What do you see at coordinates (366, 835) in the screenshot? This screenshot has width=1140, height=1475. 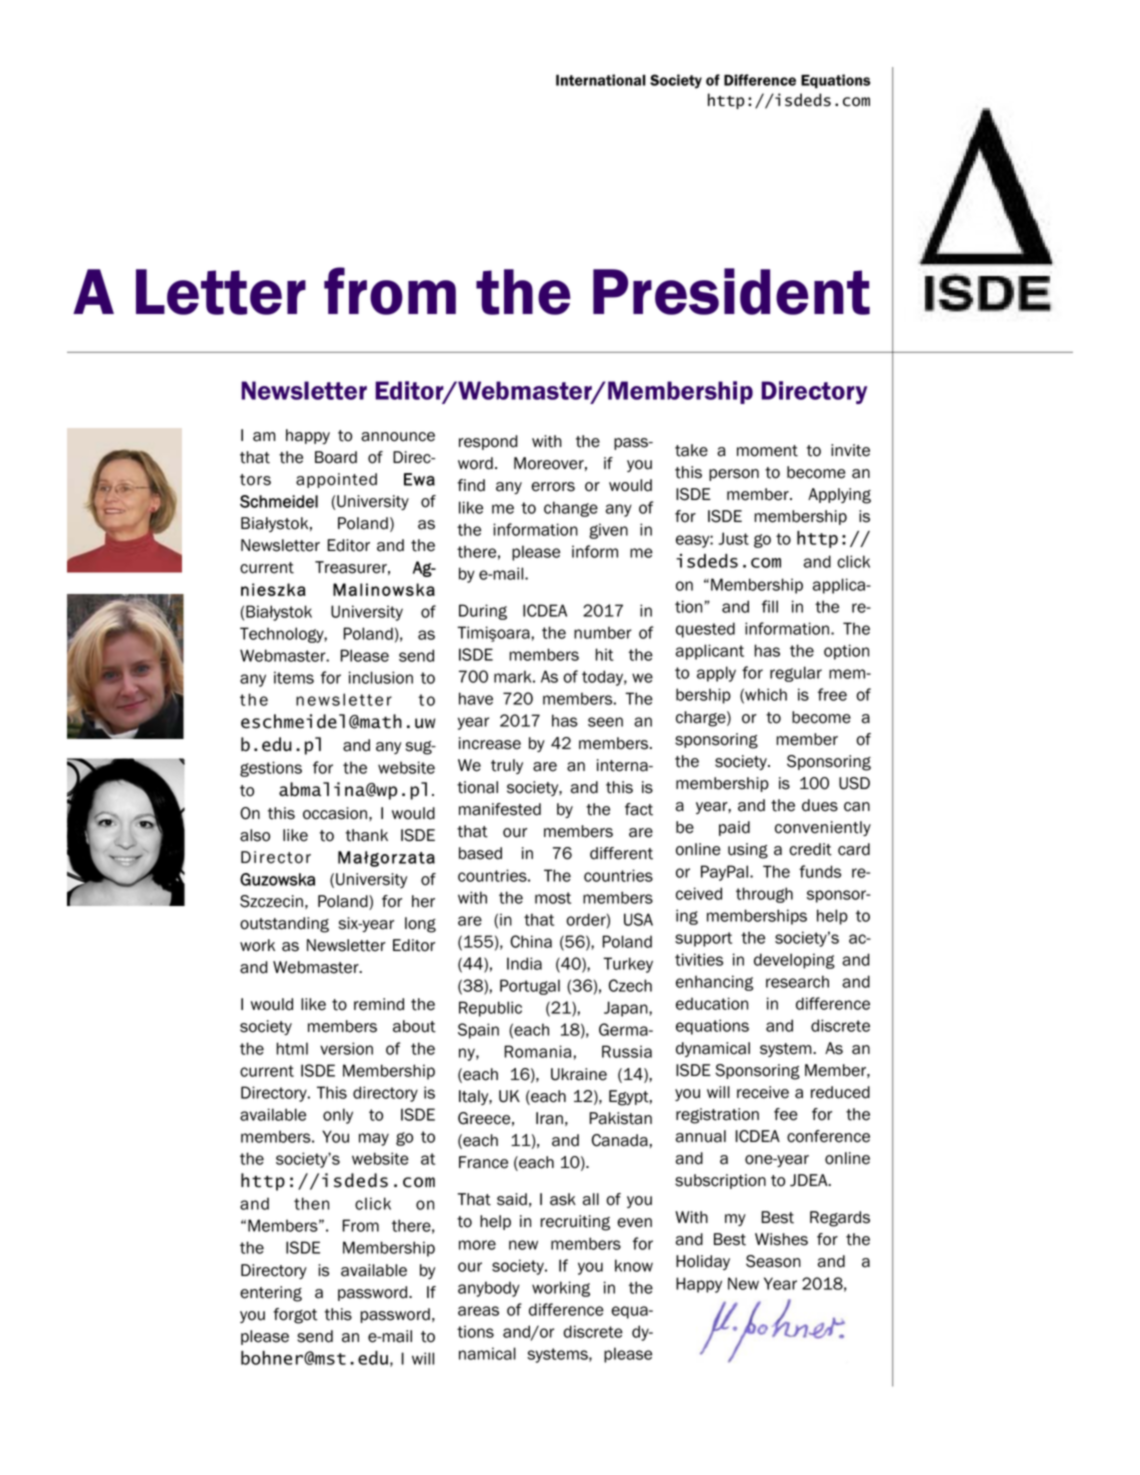 I see `thank` at bounding box center [366, 835].
